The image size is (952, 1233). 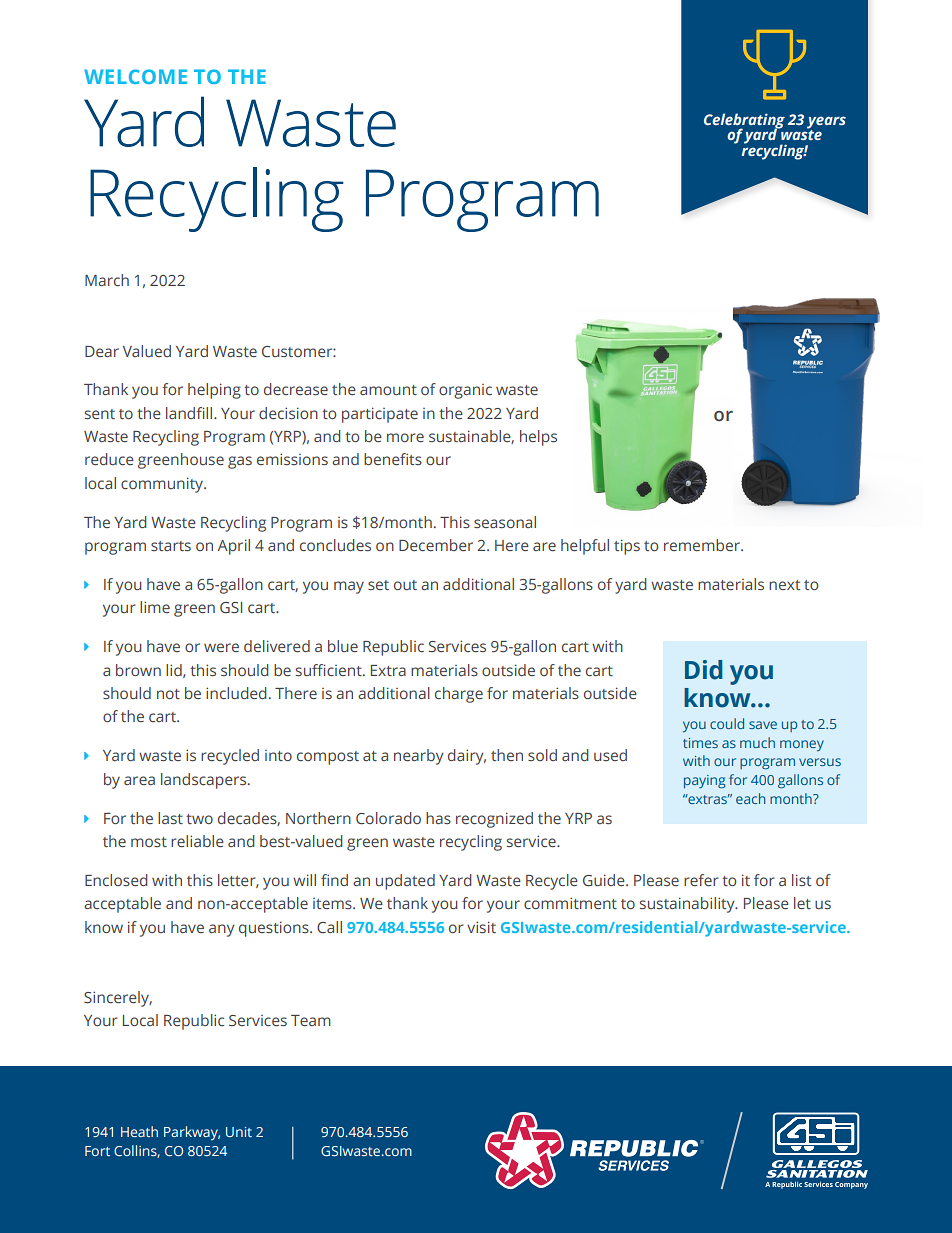 What do you see at coordinates (826, 123) in the document?
I see `years` at bounding box center [826, 123].
